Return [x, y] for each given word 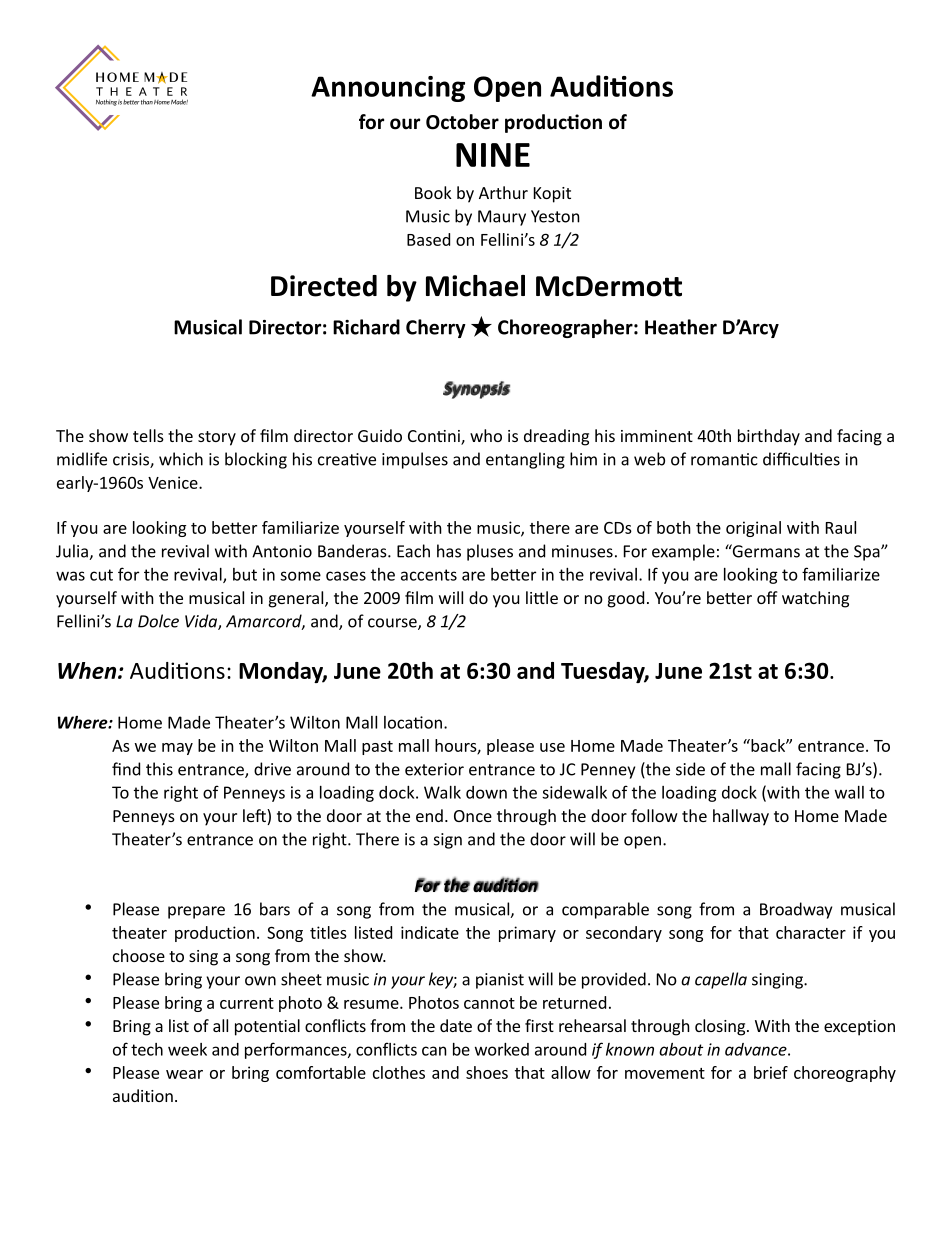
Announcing [388, 89]
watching [815, 599]
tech [147, 1049]
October [462, 122]
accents [429, 575]
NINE [493, 155]
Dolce [158, 621]
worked [502, 1049]
